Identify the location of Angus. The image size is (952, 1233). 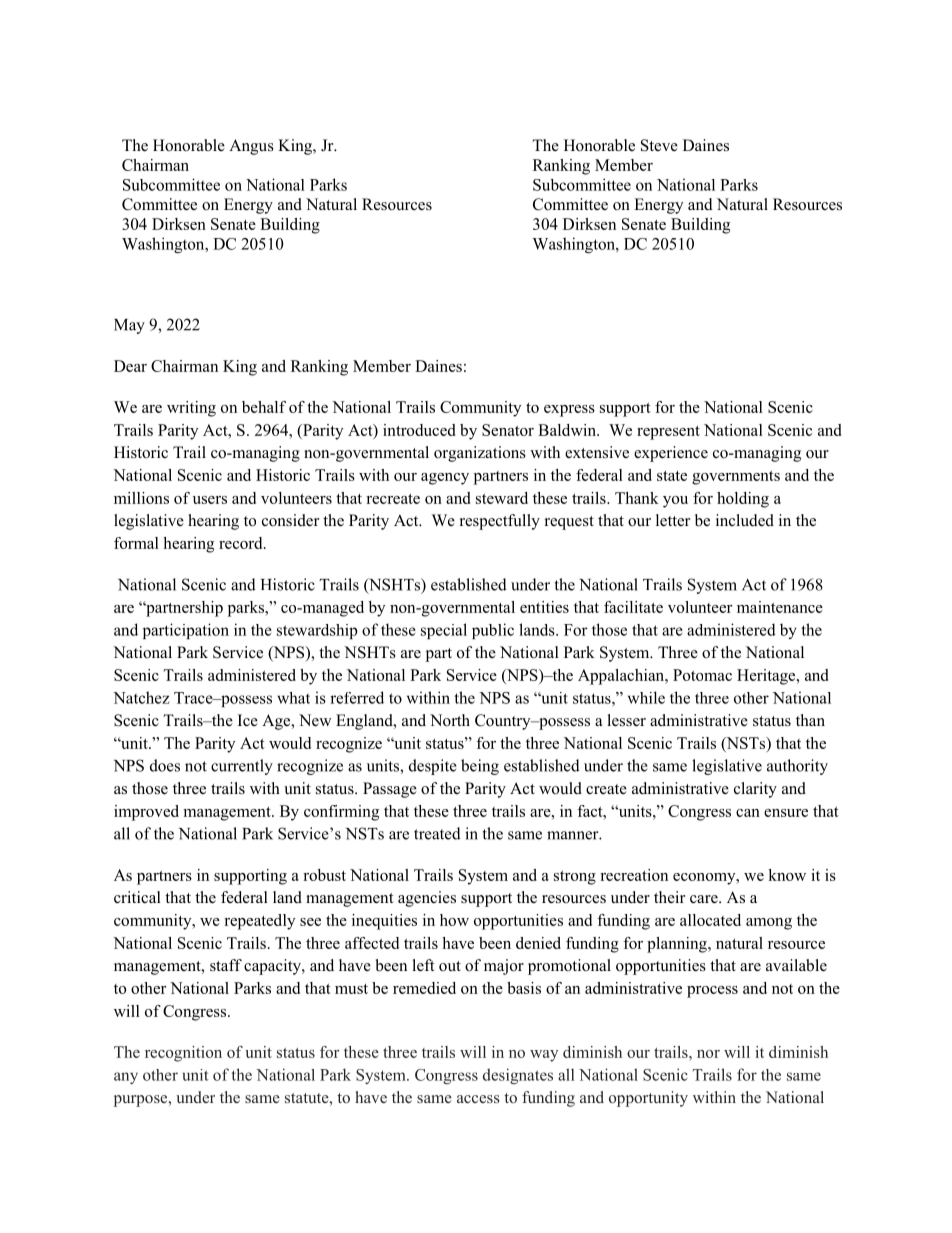
(251, 147).
